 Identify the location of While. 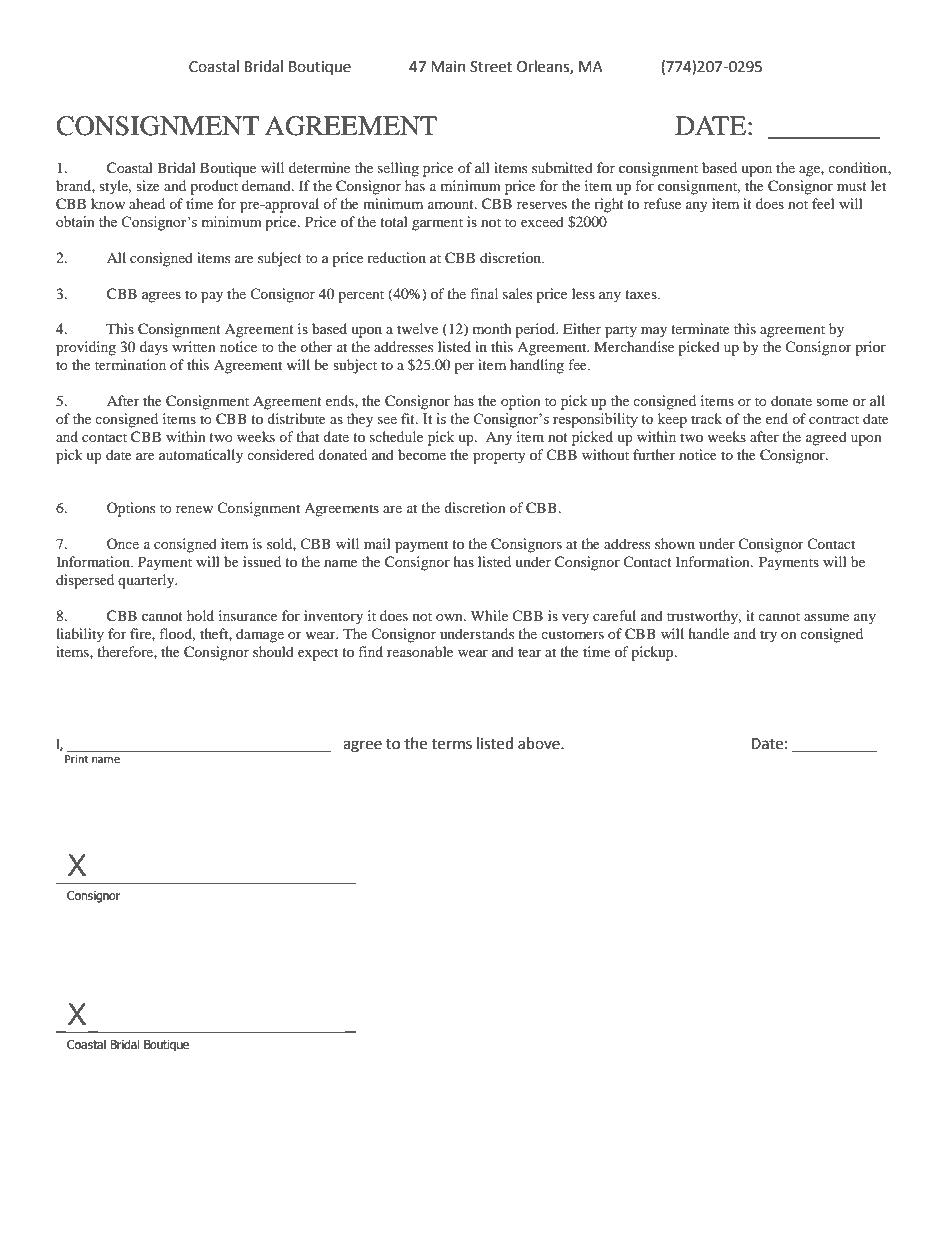
(489, 615).
